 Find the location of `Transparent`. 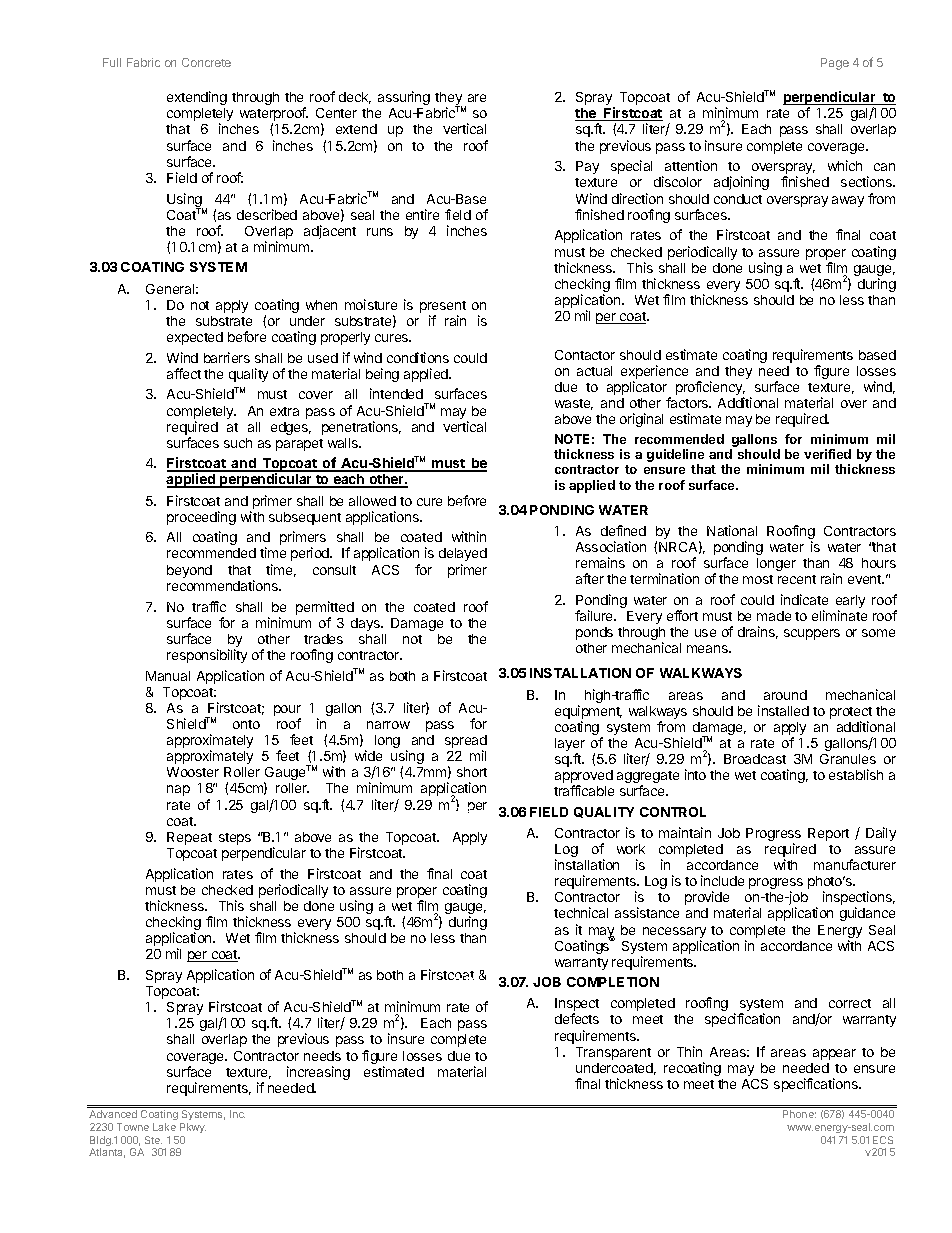

Transparent is located at coordinates (613, 1053).
